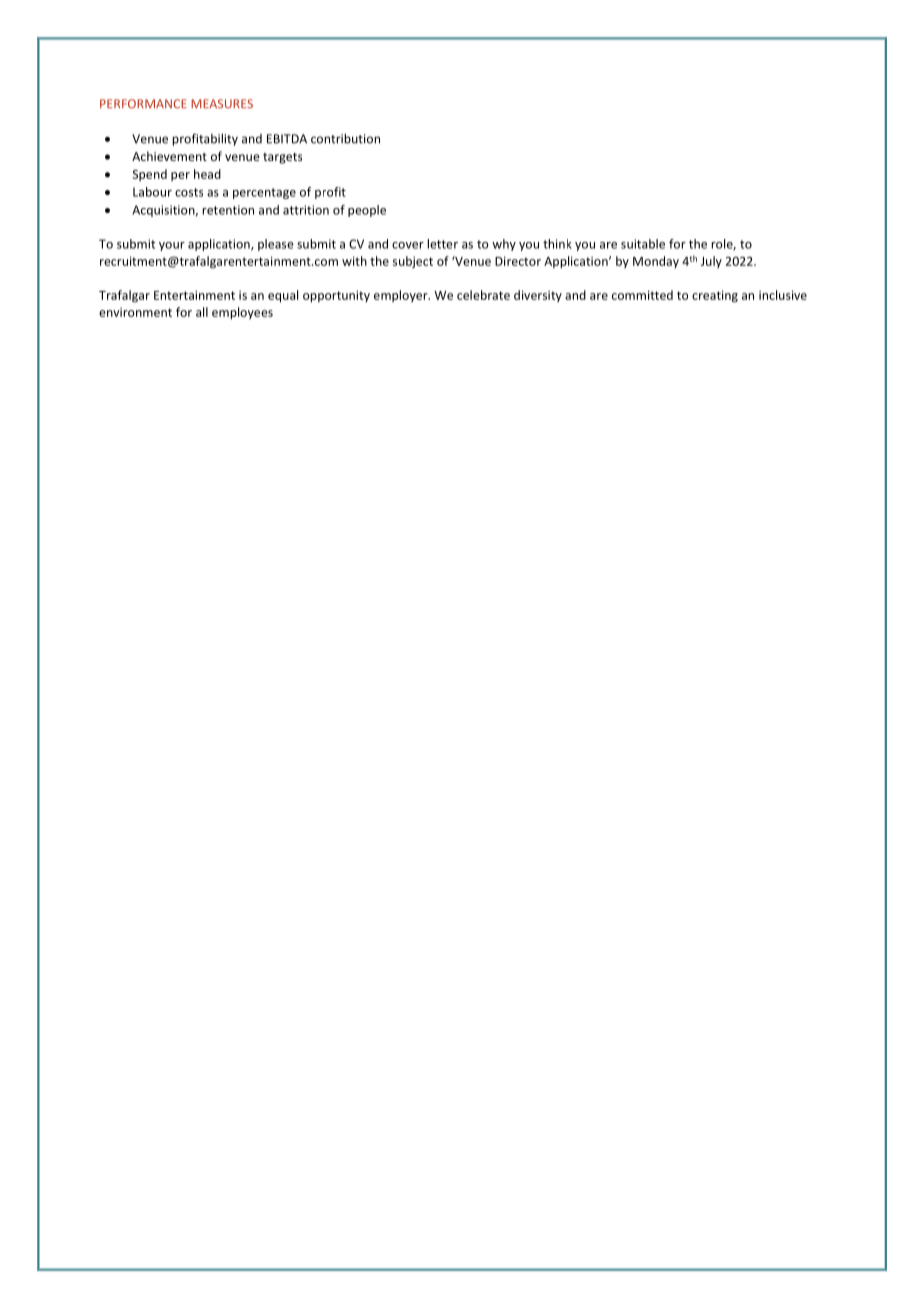  Describe the element at coordinates (711, 262) in the screenshot. I see `July` at that location.
